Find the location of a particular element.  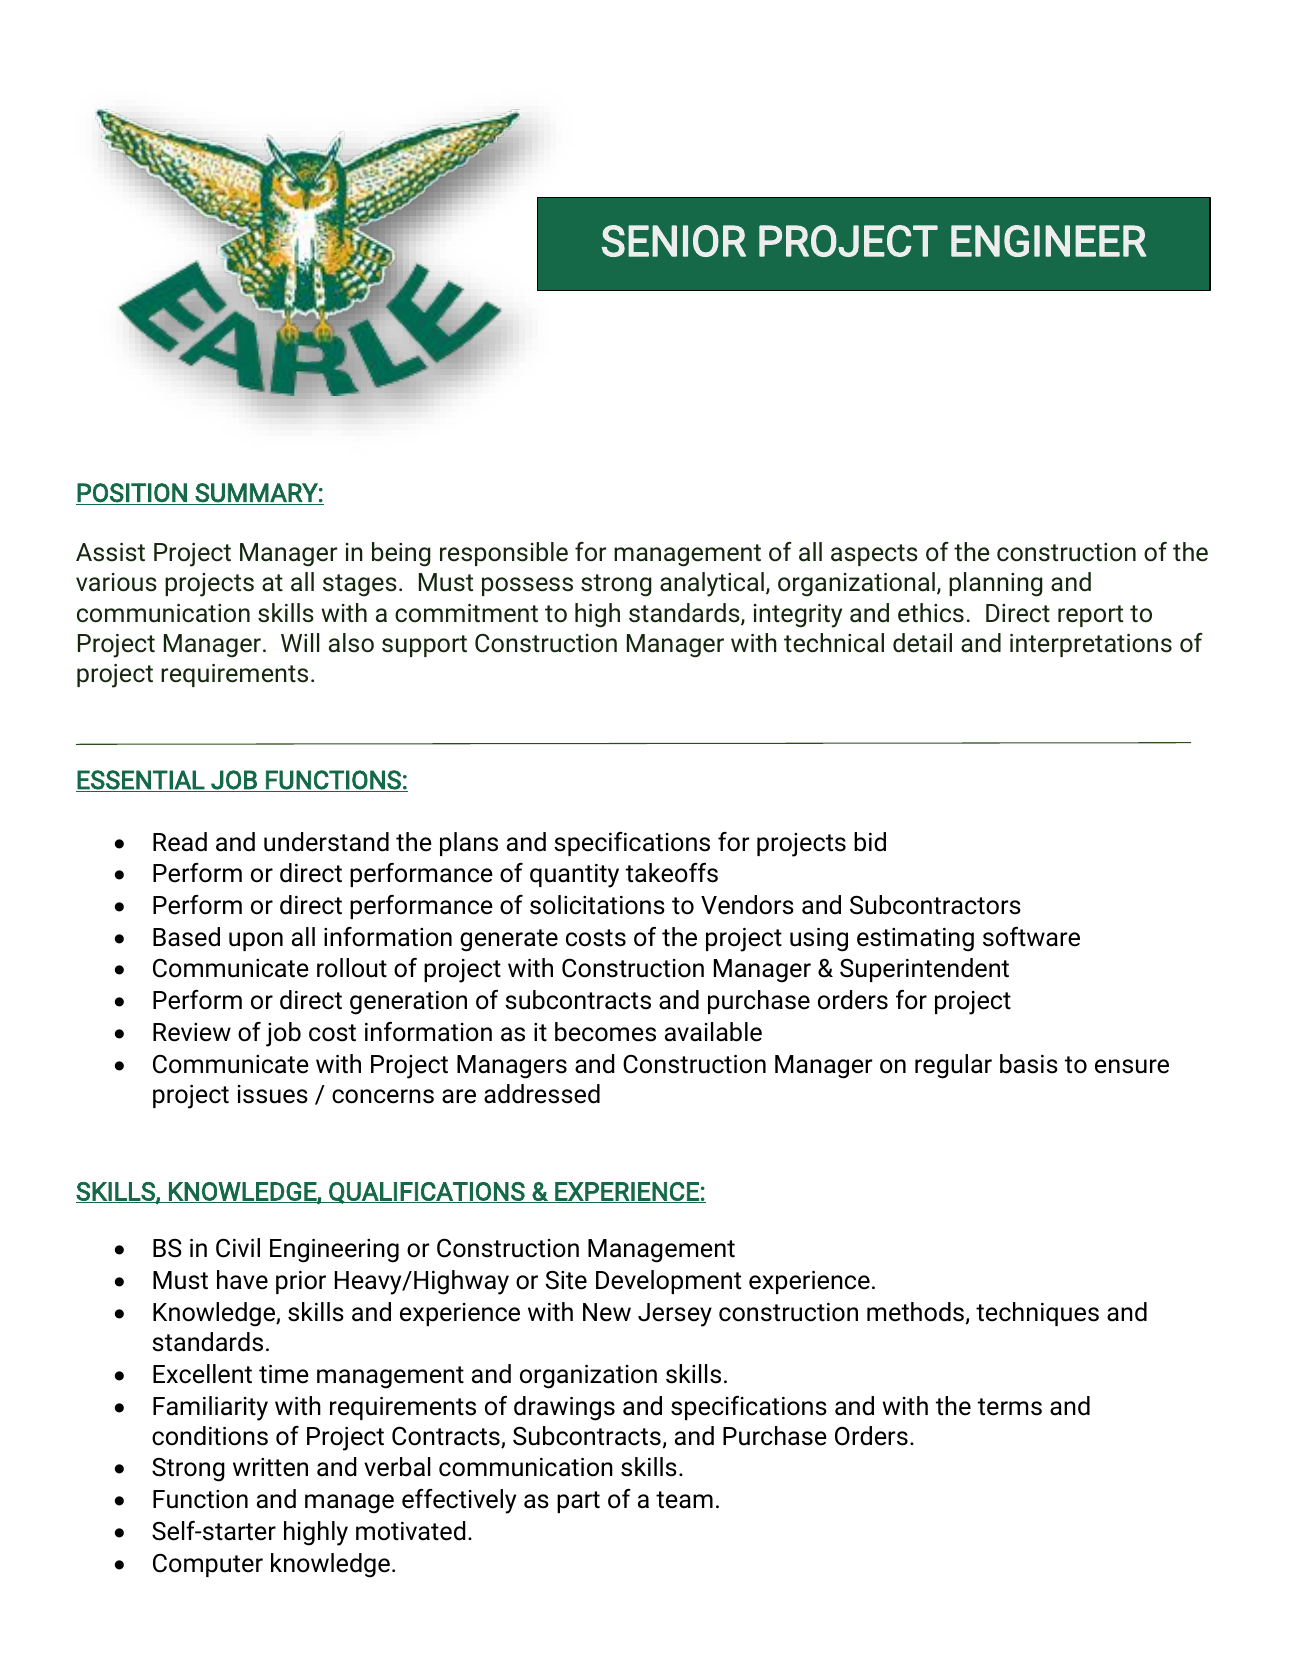

Will is located at coordinates (300, 642).
